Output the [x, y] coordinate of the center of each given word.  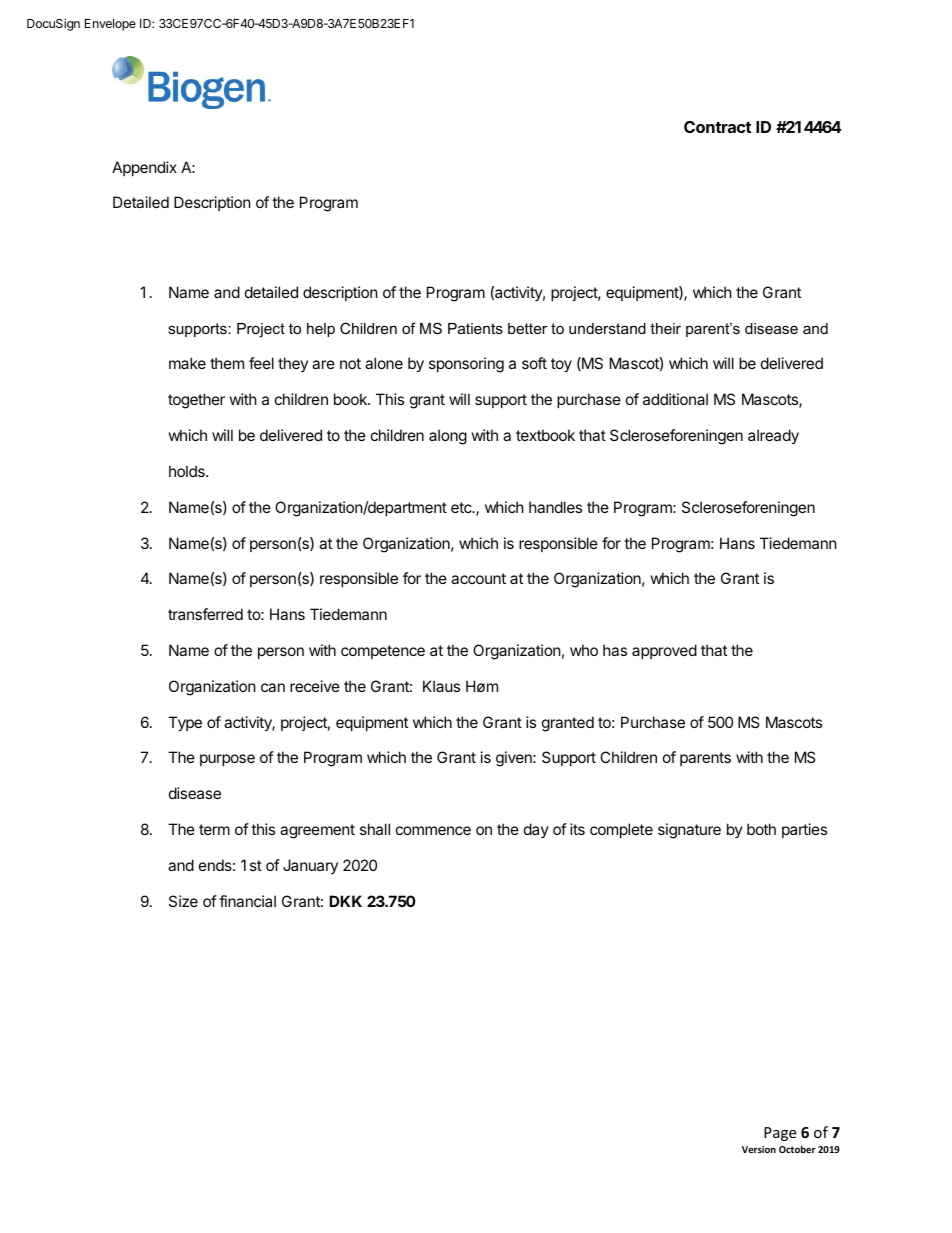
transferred [205, 614]
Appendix [144, 168]
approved [664, 651]
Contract [717, 127]
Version [759, 1149]
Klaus [441, 686]
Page [780, 1134]
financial [247, 901]
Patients [475, 328]
